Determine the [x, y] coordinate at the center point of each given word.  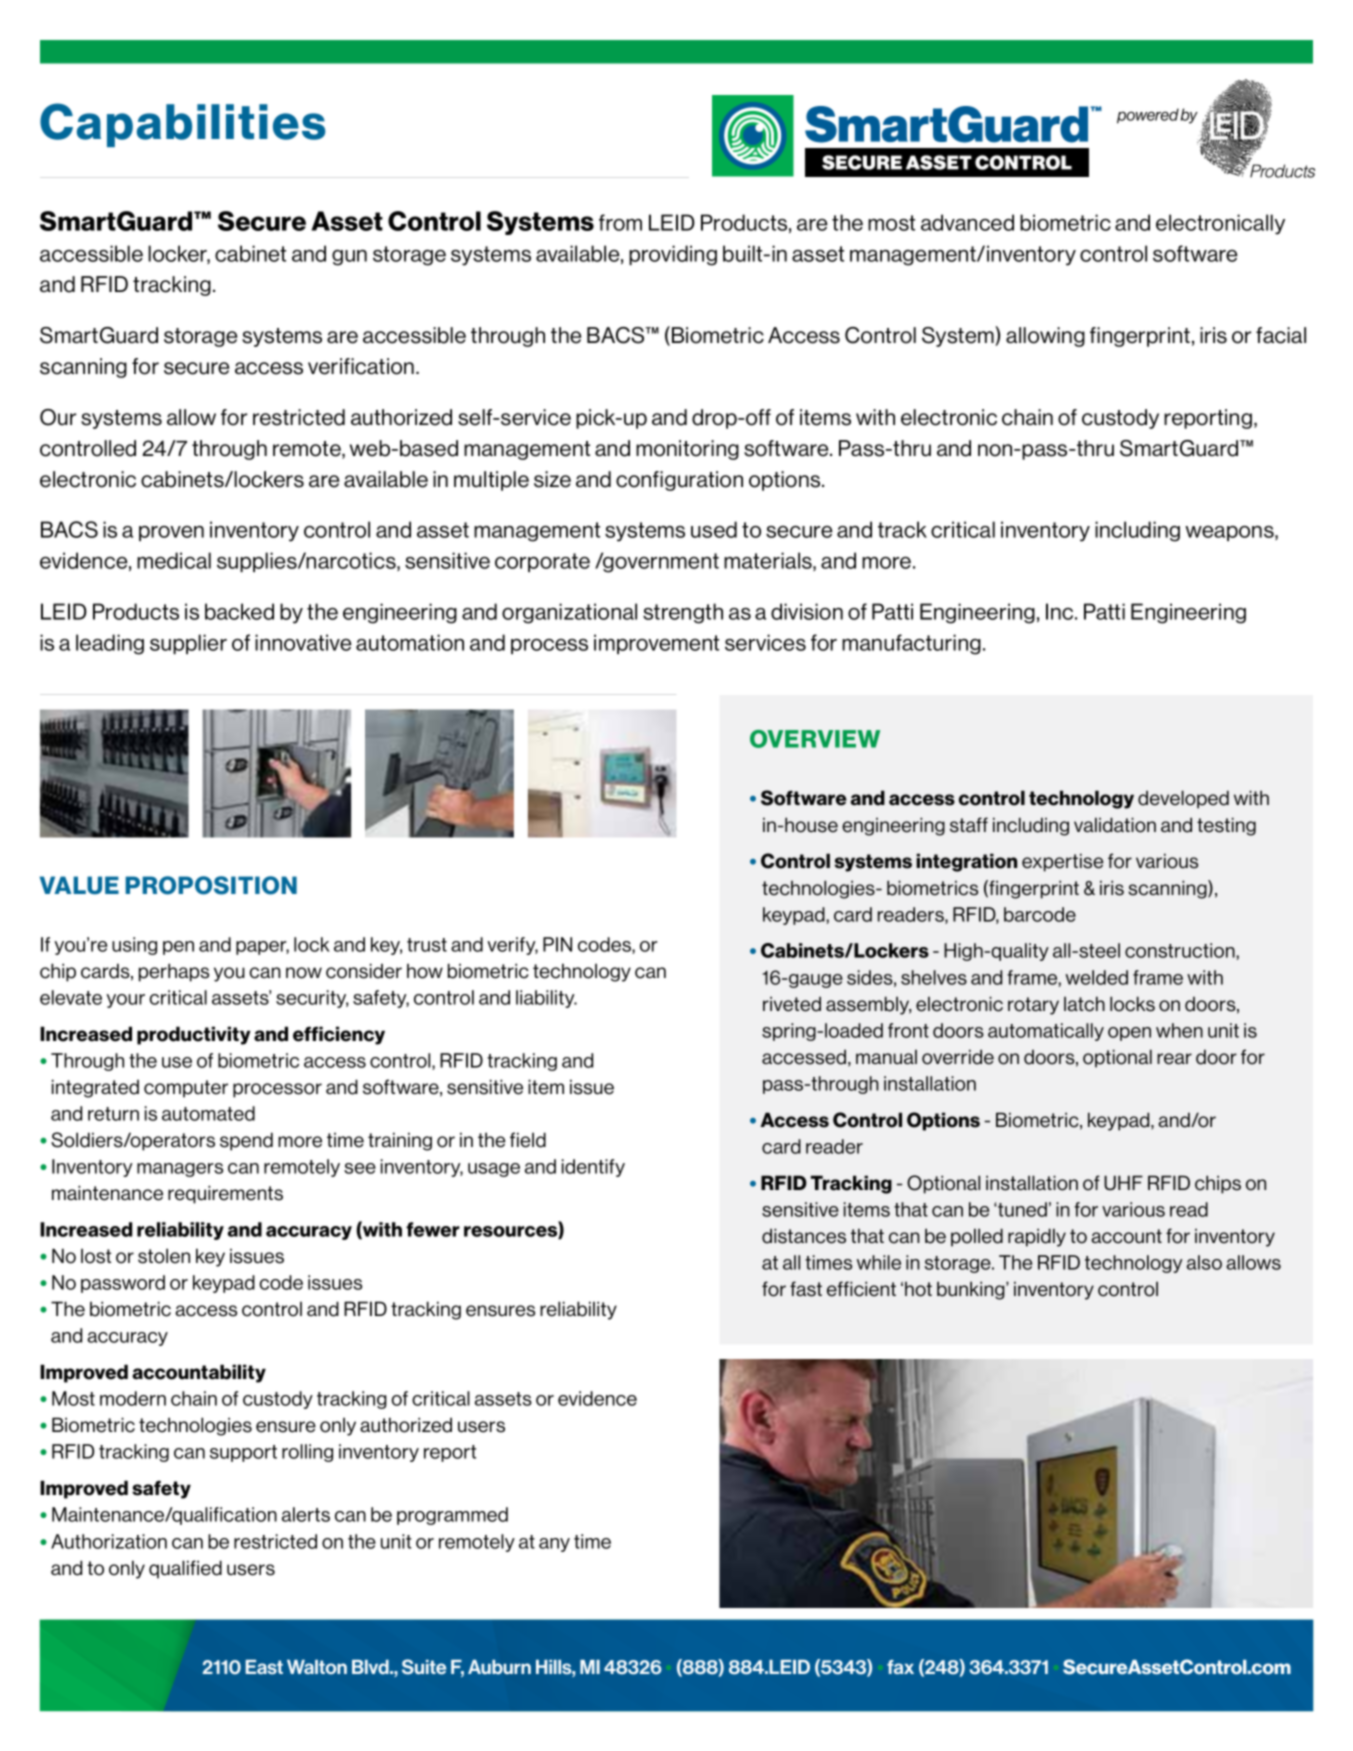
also [1204, 1262]
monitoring [687, 450]
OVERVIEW [815, 739]
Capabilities [183, 125]
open [1129, 1034]
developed [1183, 799]
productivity [194, 1035]
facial [1281, 335]
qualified [185, 1569]
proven [171, 533]
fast [806, 1289]
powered [1148, 116]
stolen [164, 1256]
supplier [188, 644]
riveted [792, 1004]
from [620, 222]
